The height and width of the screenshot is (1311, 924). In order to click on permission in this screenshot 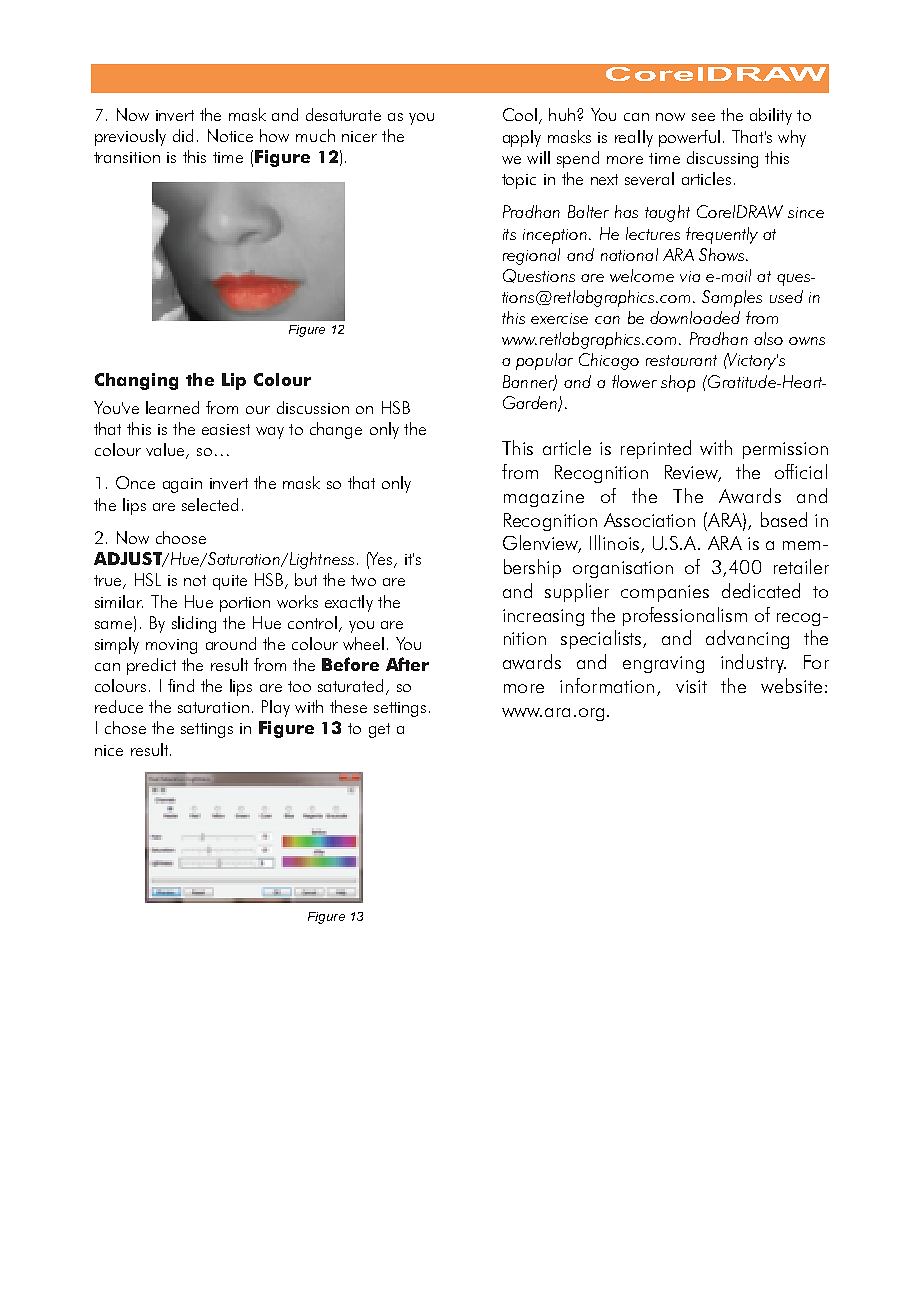, I will do `click(785, 450)`.
